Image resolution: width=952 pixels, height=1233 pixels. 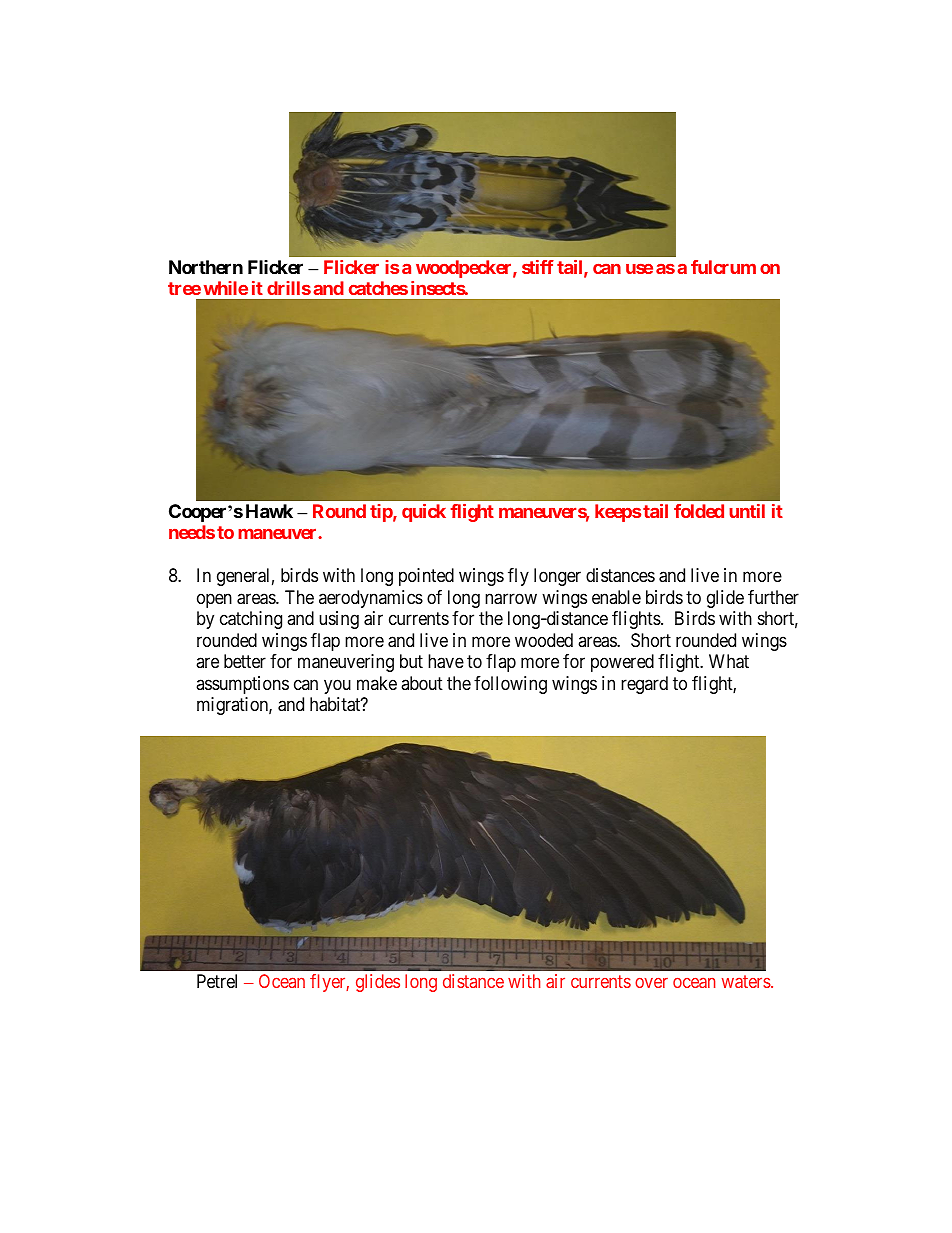 I want to click on Petrel, so click(x=217, y=981).
